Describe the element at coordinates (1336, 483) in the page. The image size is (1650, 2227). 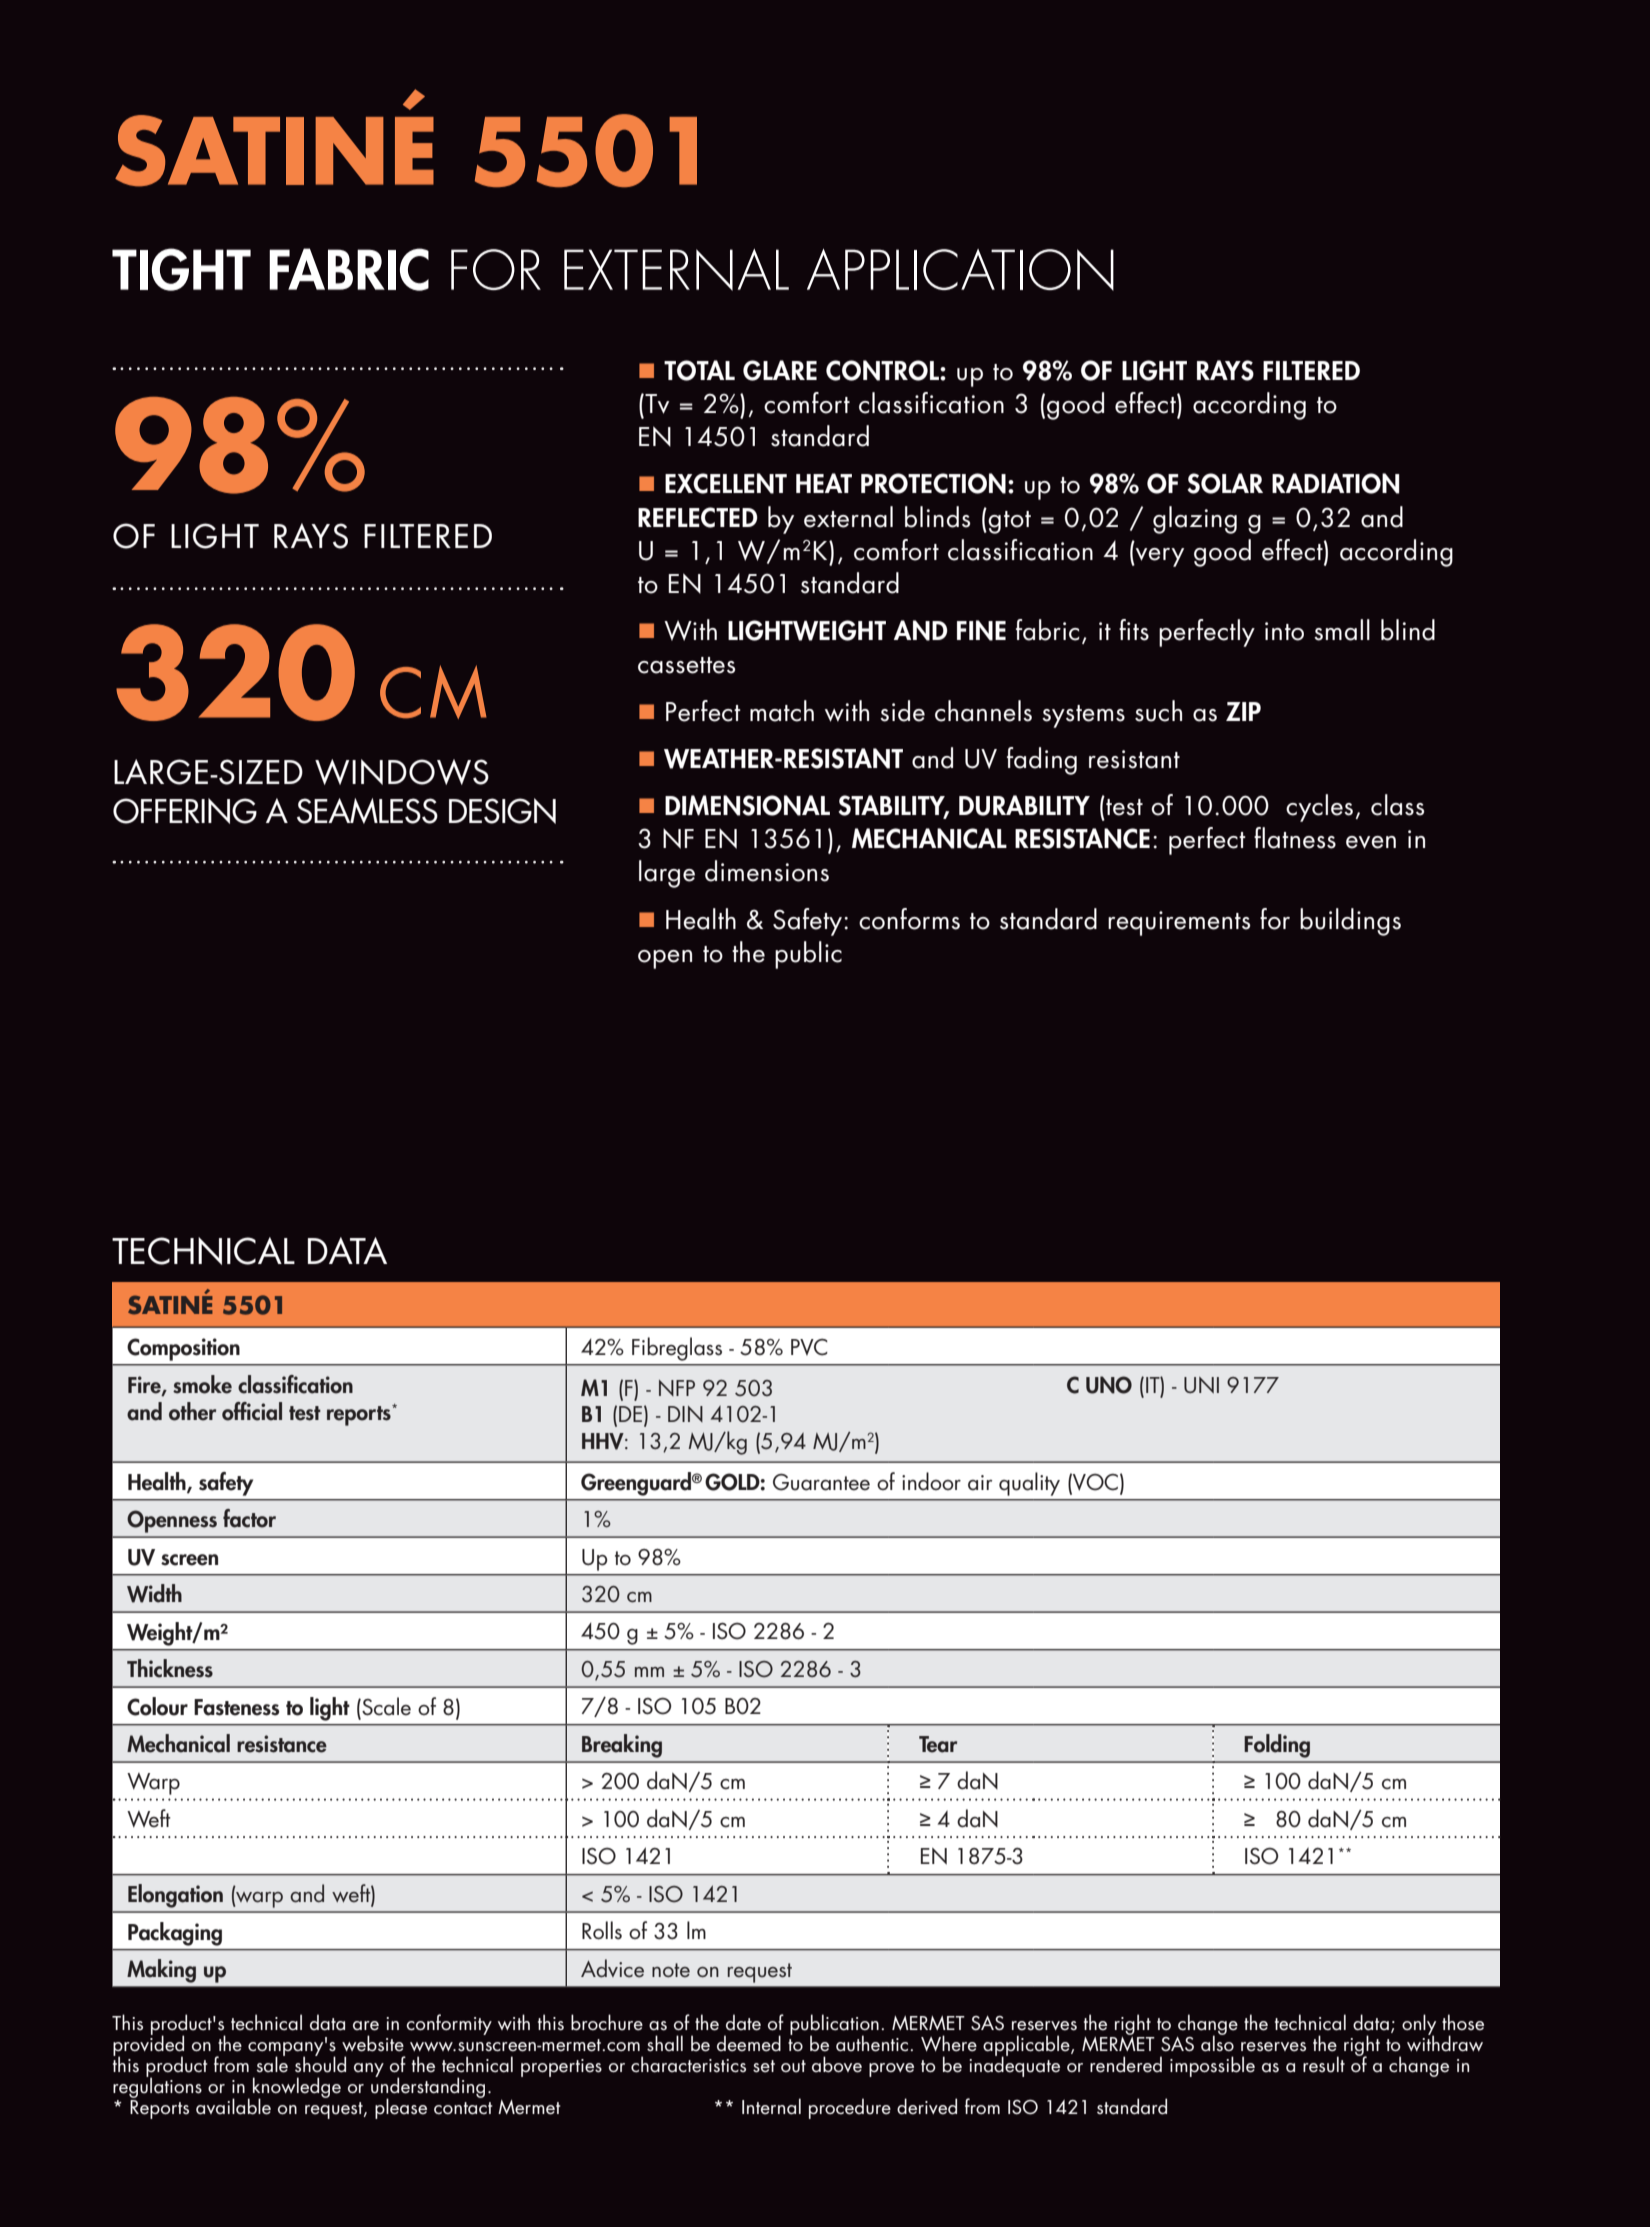
I see `RADIATION` at that location.
